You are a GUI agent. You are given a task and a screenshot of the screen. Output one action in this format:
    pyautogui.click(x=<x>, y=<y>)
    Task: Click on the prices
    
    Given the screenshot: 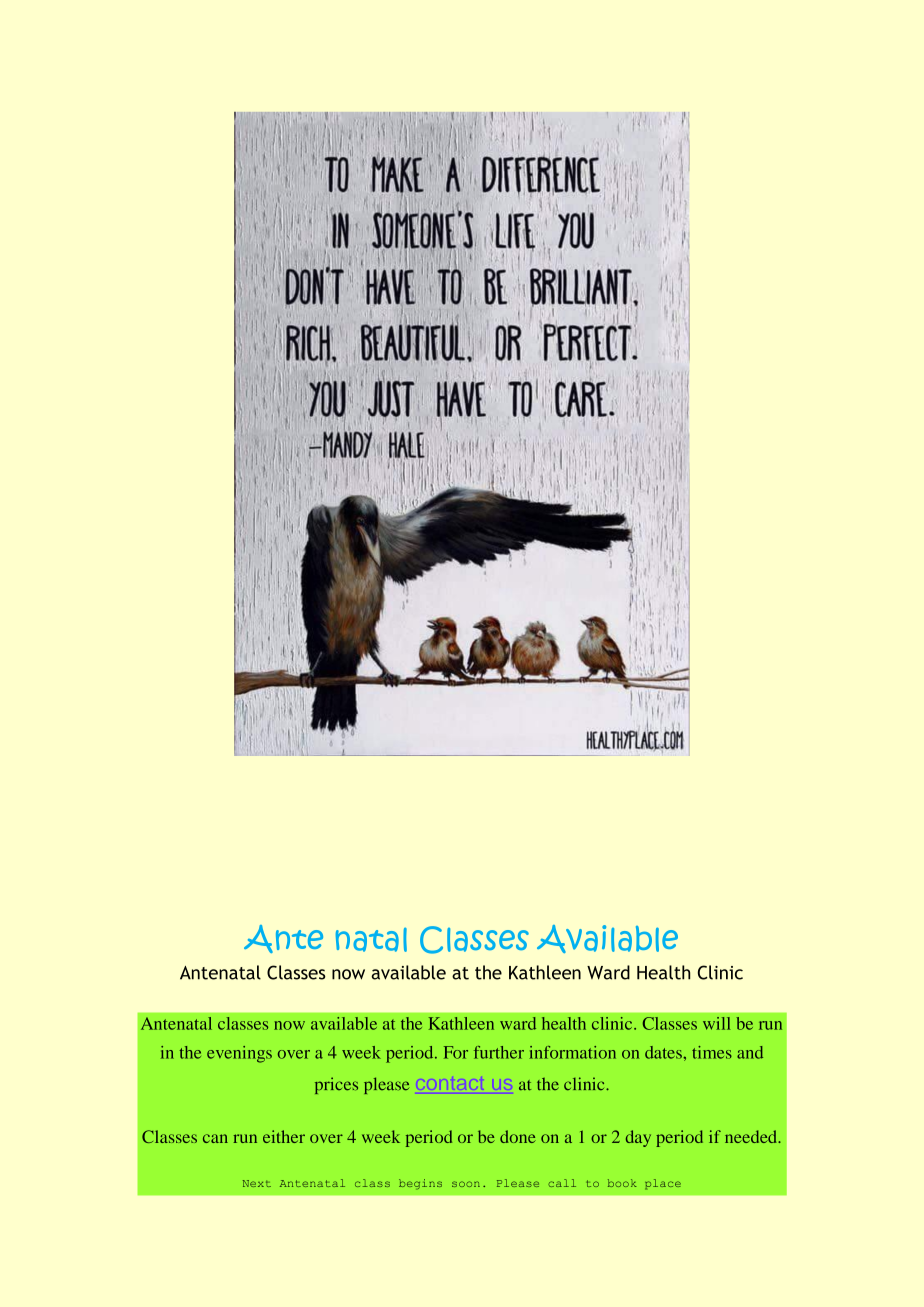 What is the action you would take?
    pyautogui.click(x=336, y=1085)
